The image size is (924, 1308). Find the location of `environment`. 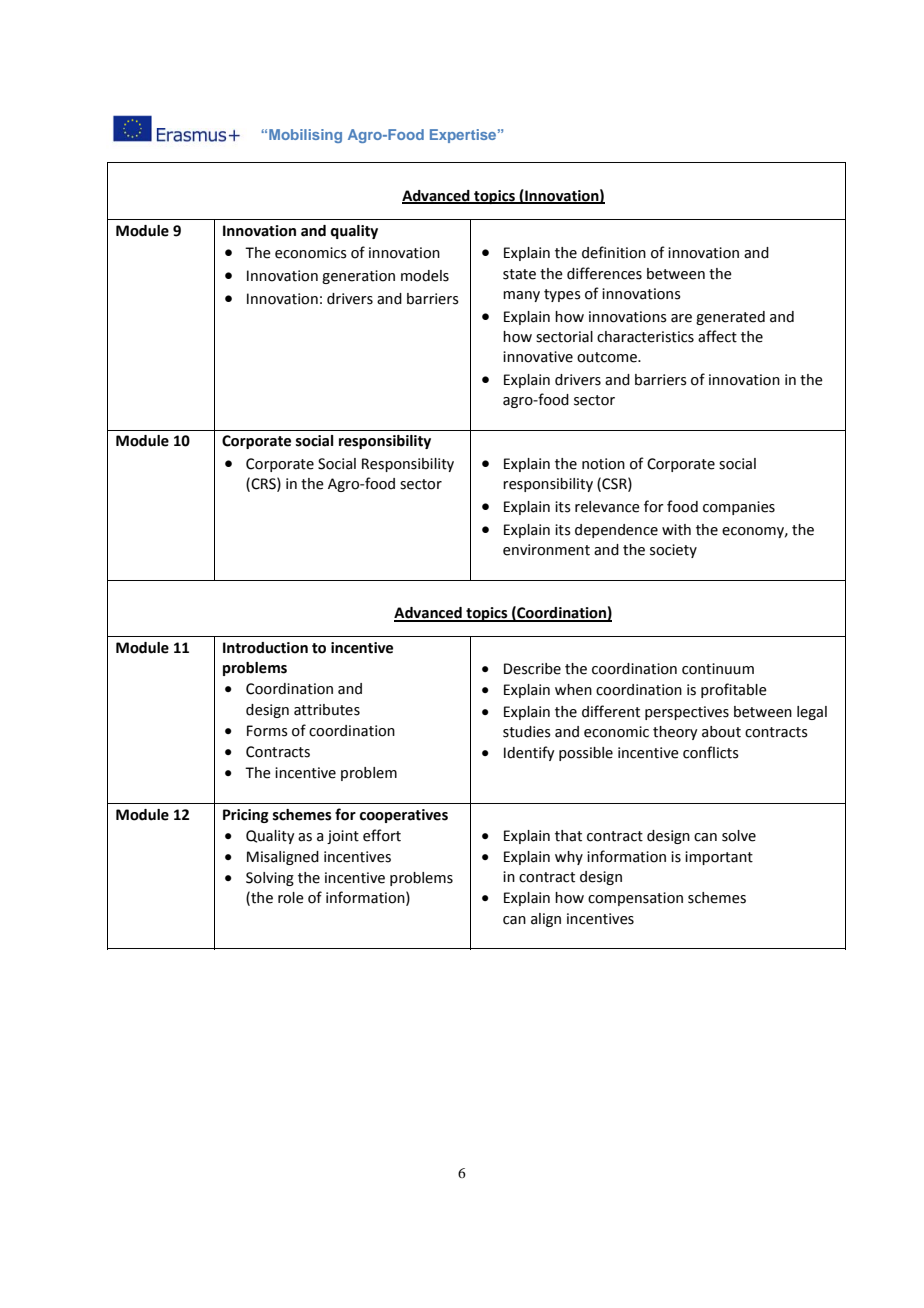

environment is located at coordinates (546, 550).
